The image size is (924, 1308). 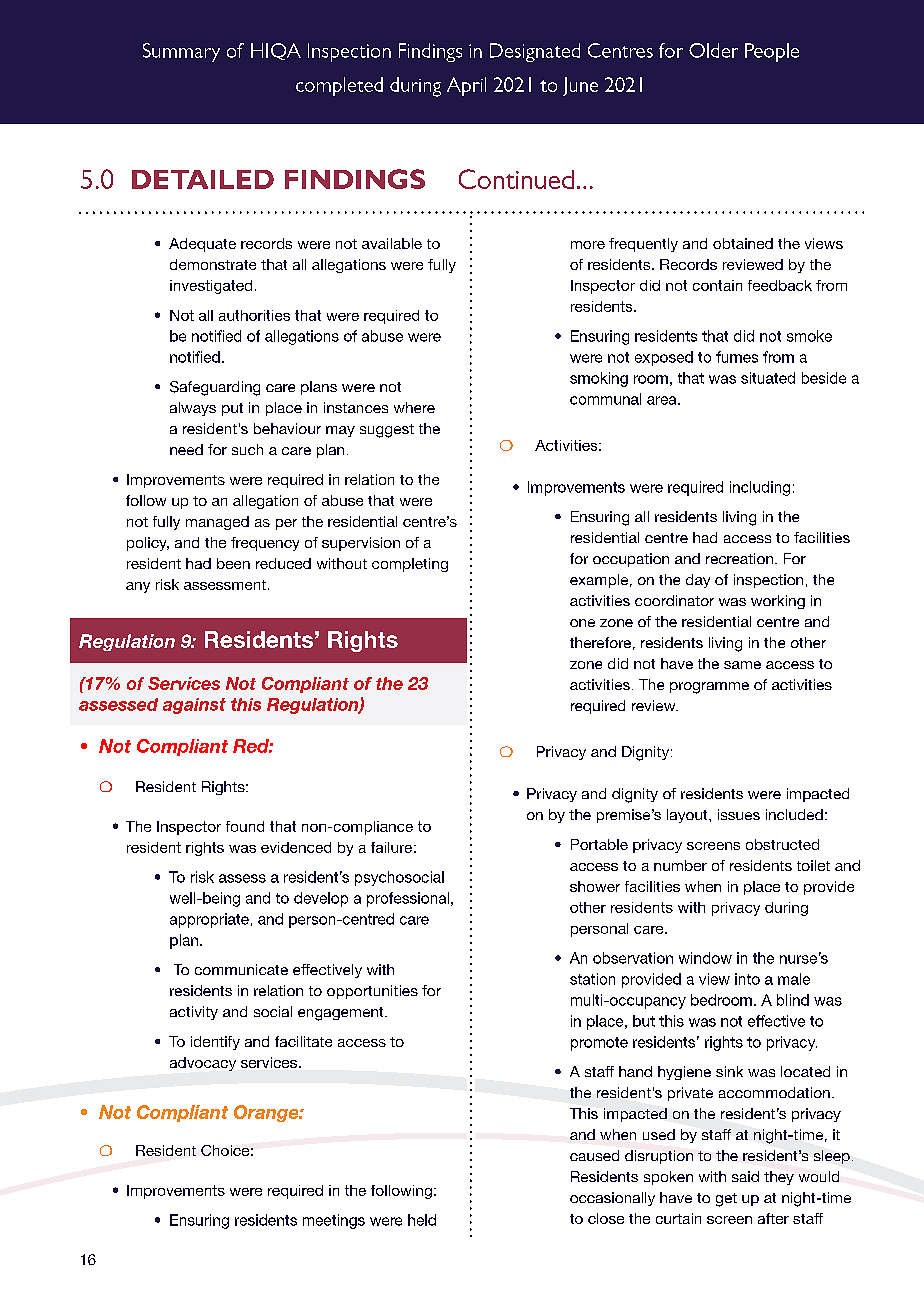 What do you see at coordinates (422, 1220) in the screenshot?
I see `held` at bounding box center [422, 1220].
